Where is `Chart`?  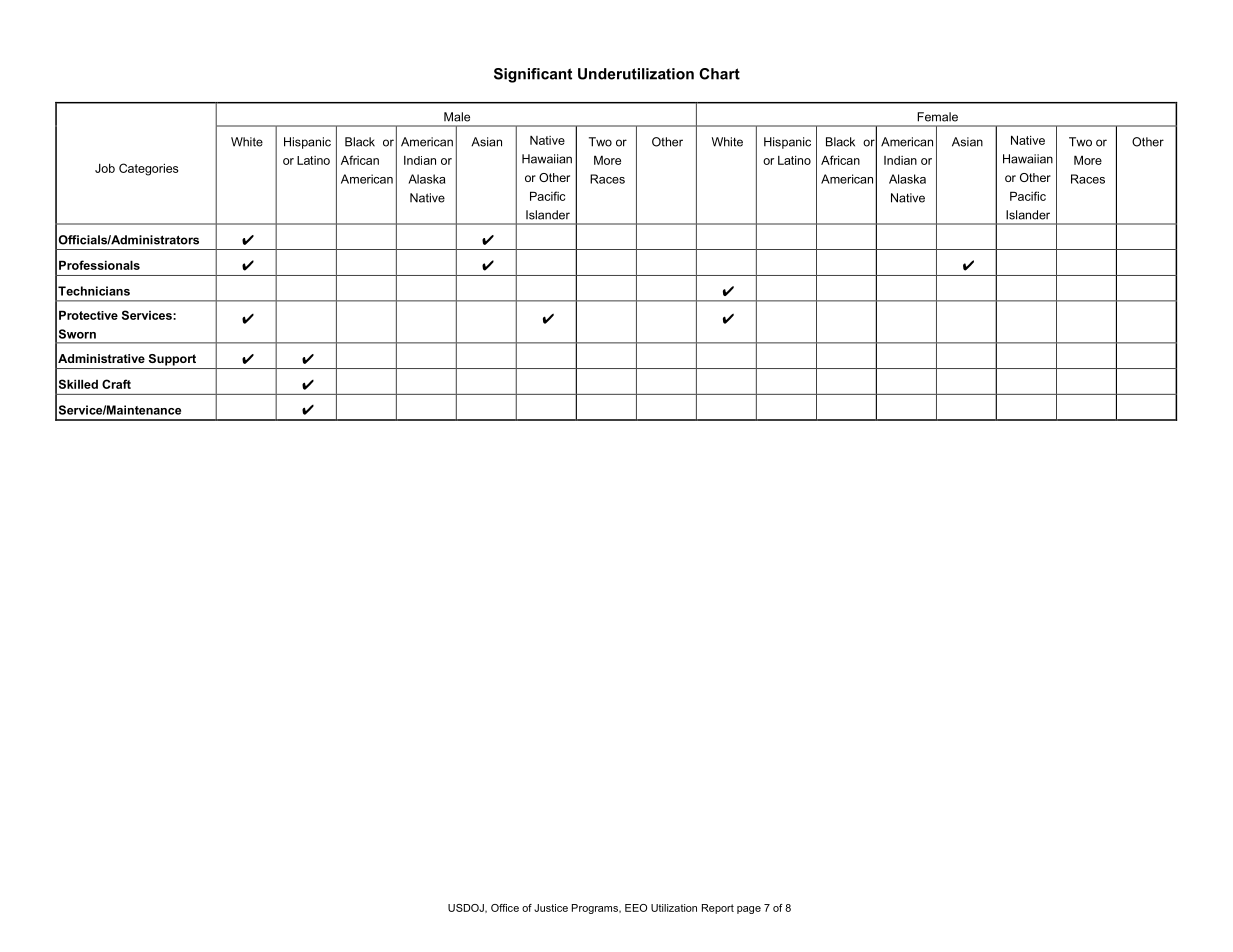 Chart is located at coordinates (719, 74).
